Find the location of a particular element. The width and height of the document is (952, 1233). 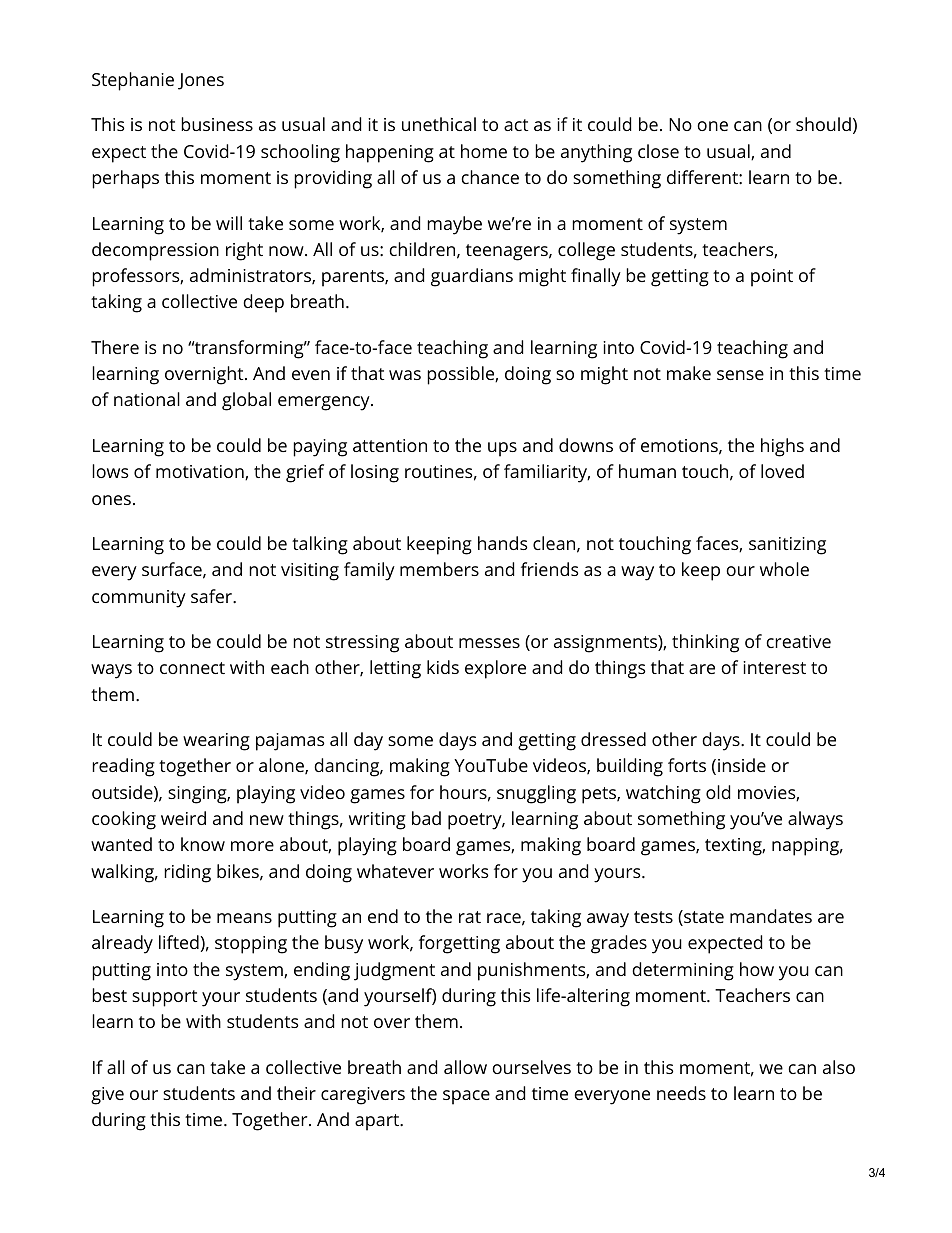

highs is located at coordinates (782, 447).
